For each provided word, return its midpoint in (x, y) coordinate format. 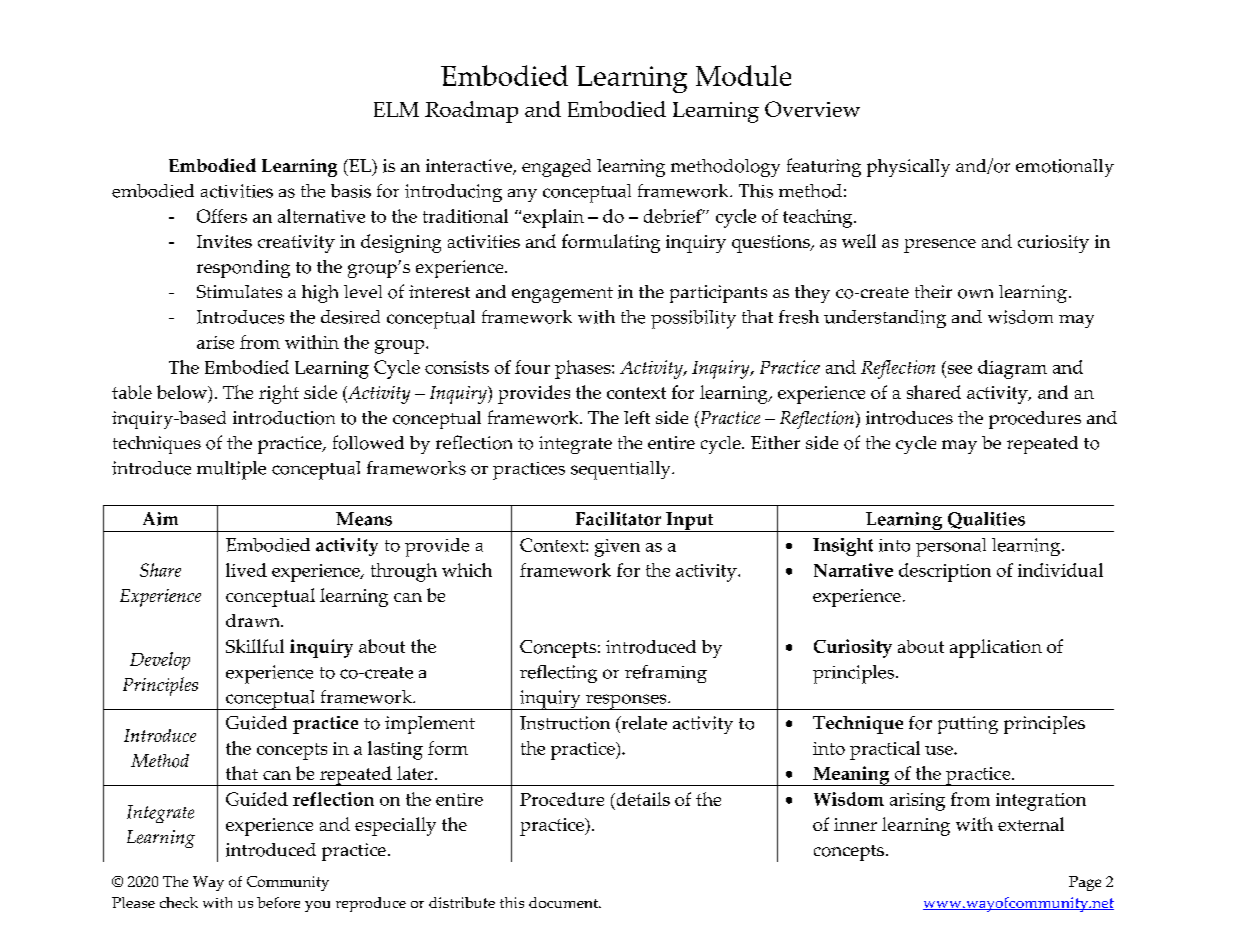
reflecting (558, 674)
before (278, 902)
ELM (396, 109)
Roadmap (471, 112)
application (996, 648)
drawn (254, 620)
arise (215, 342)
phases (584, 369)
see (958, 371)
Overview (812, 109)
